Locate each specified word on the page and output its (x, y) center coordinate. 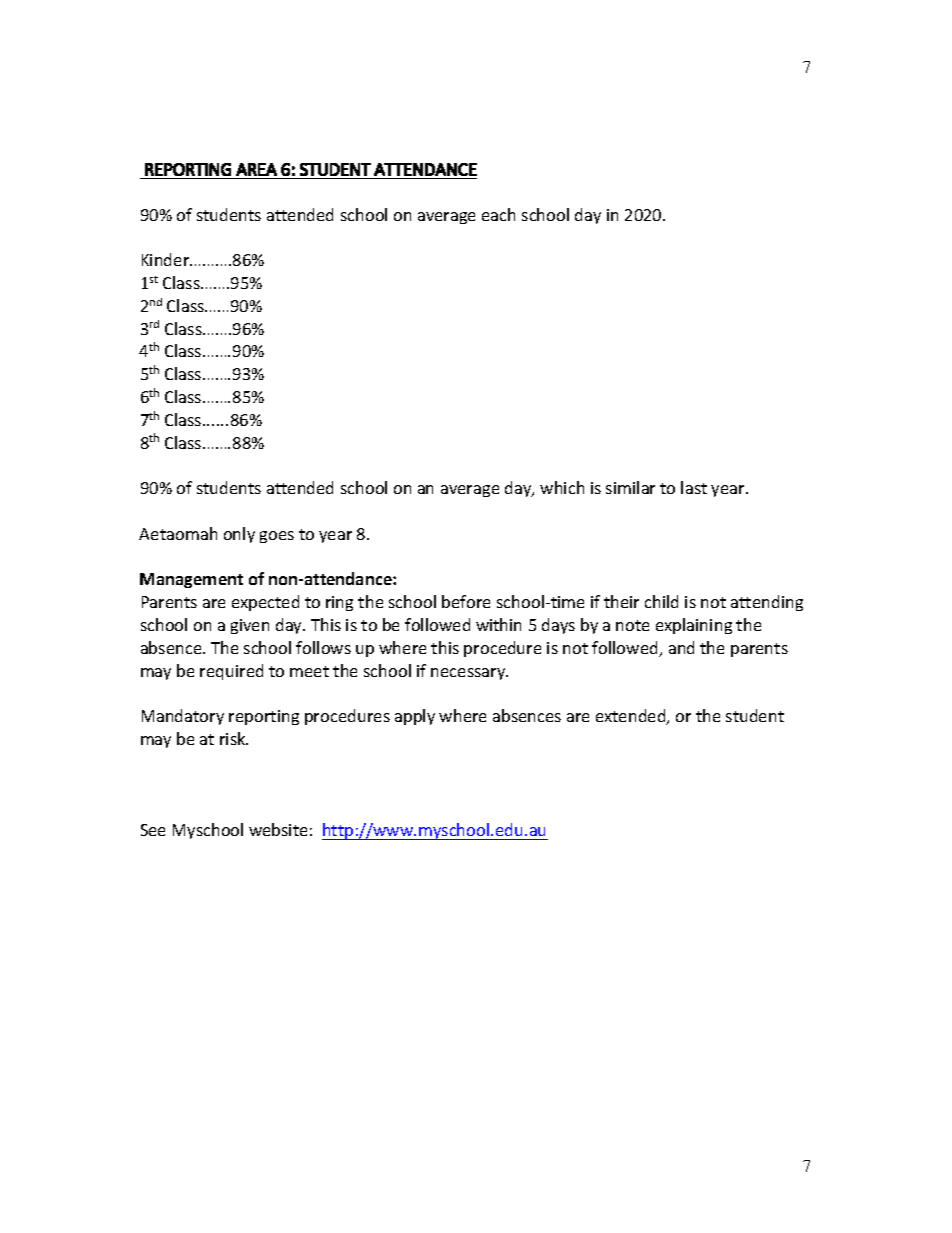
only (239, 535)
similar (630, 487)
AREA (256, 169)
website (278, 829)
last (694, 487)
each (498, 214)
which (562, 487)
